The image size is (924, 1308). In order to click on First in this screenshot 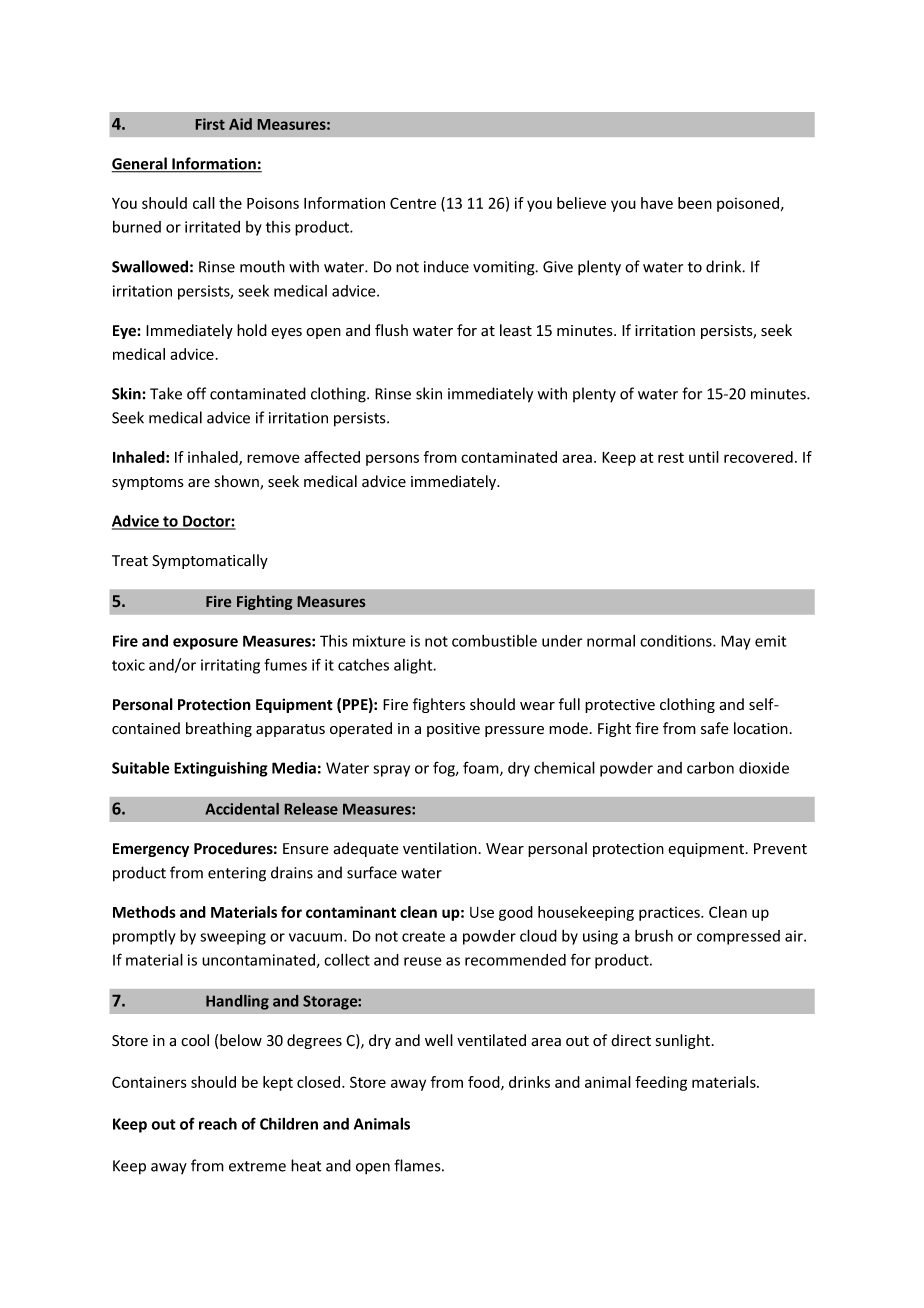, I will do `click(210, 124)`.
